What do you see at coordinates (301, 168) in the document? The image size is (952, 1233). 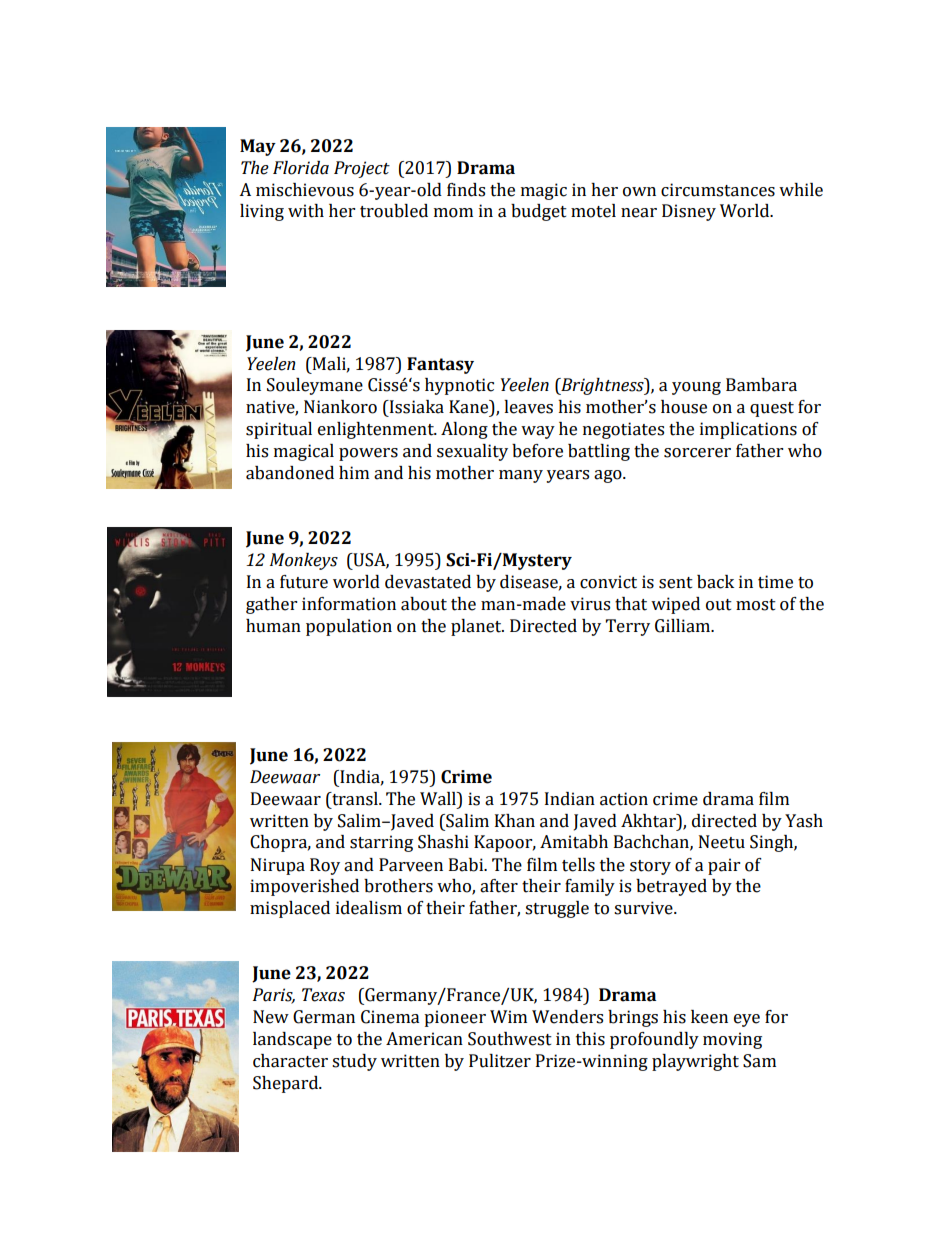 I see `Florida` at bounding box center [301, 168].
